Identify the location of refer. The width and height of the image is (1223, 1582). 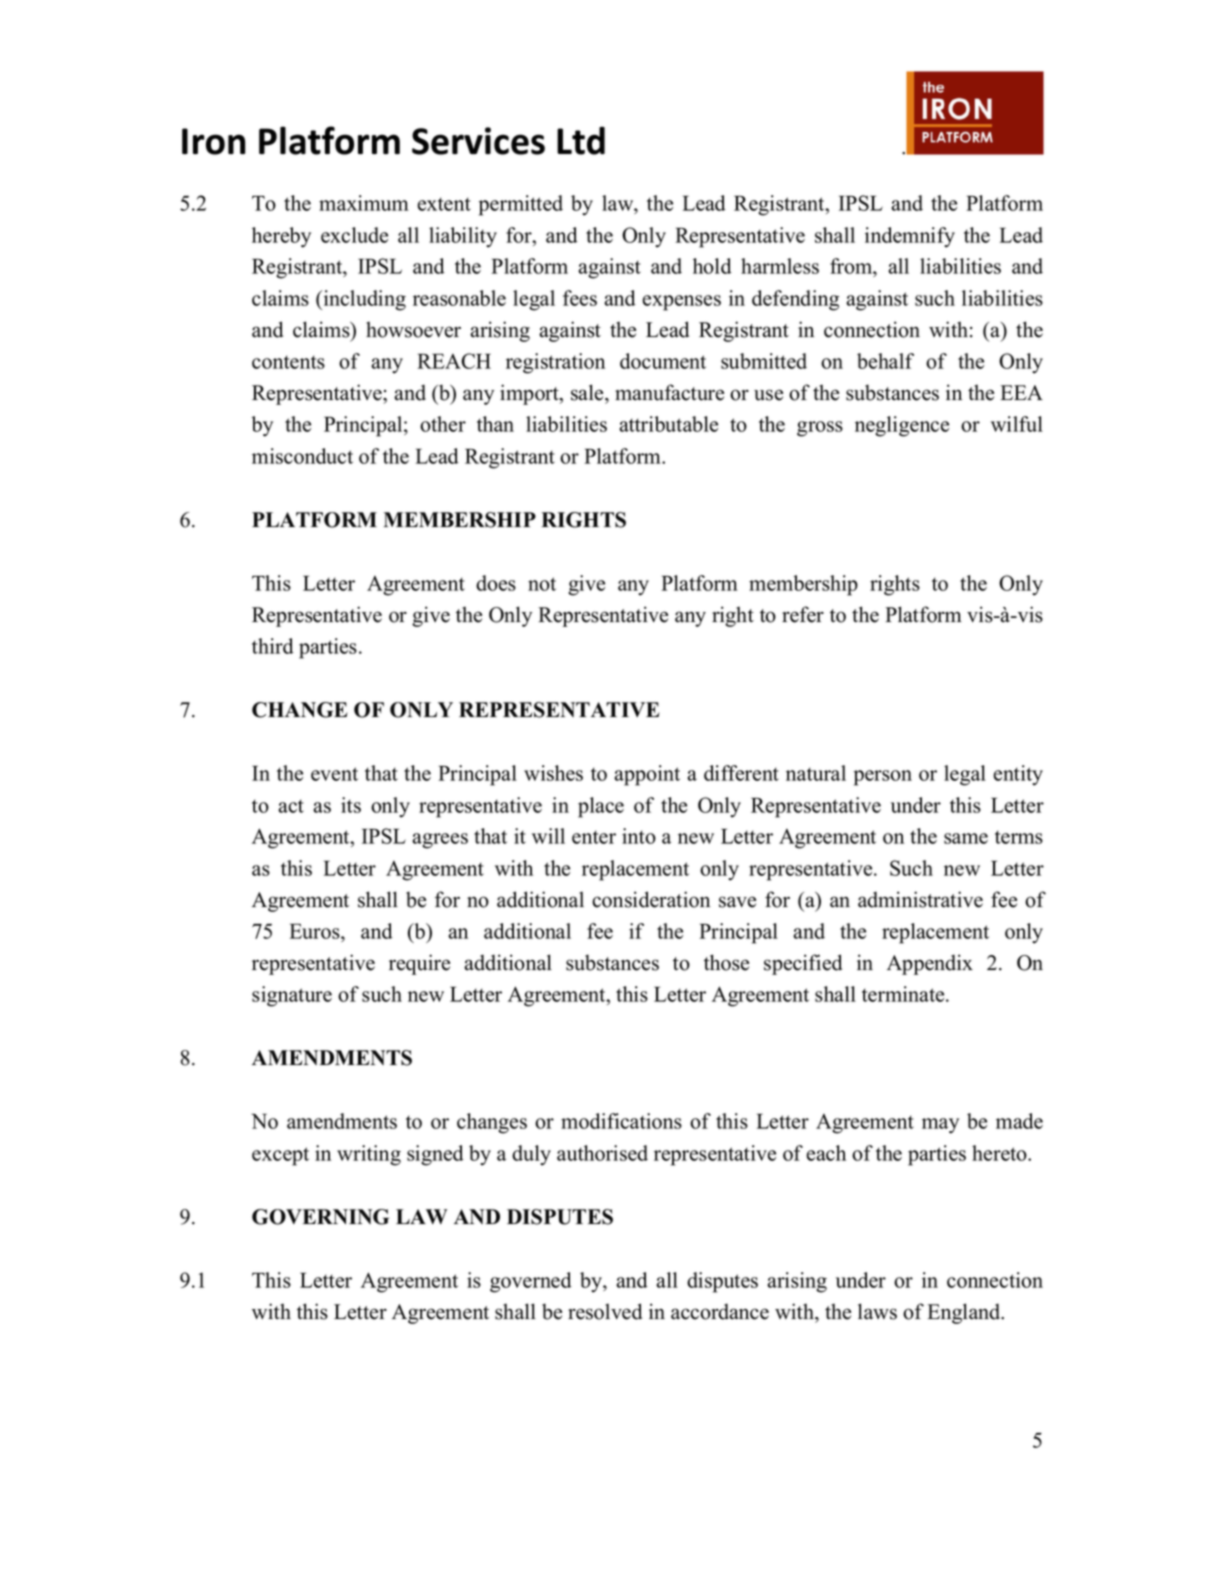
(803, 614).
